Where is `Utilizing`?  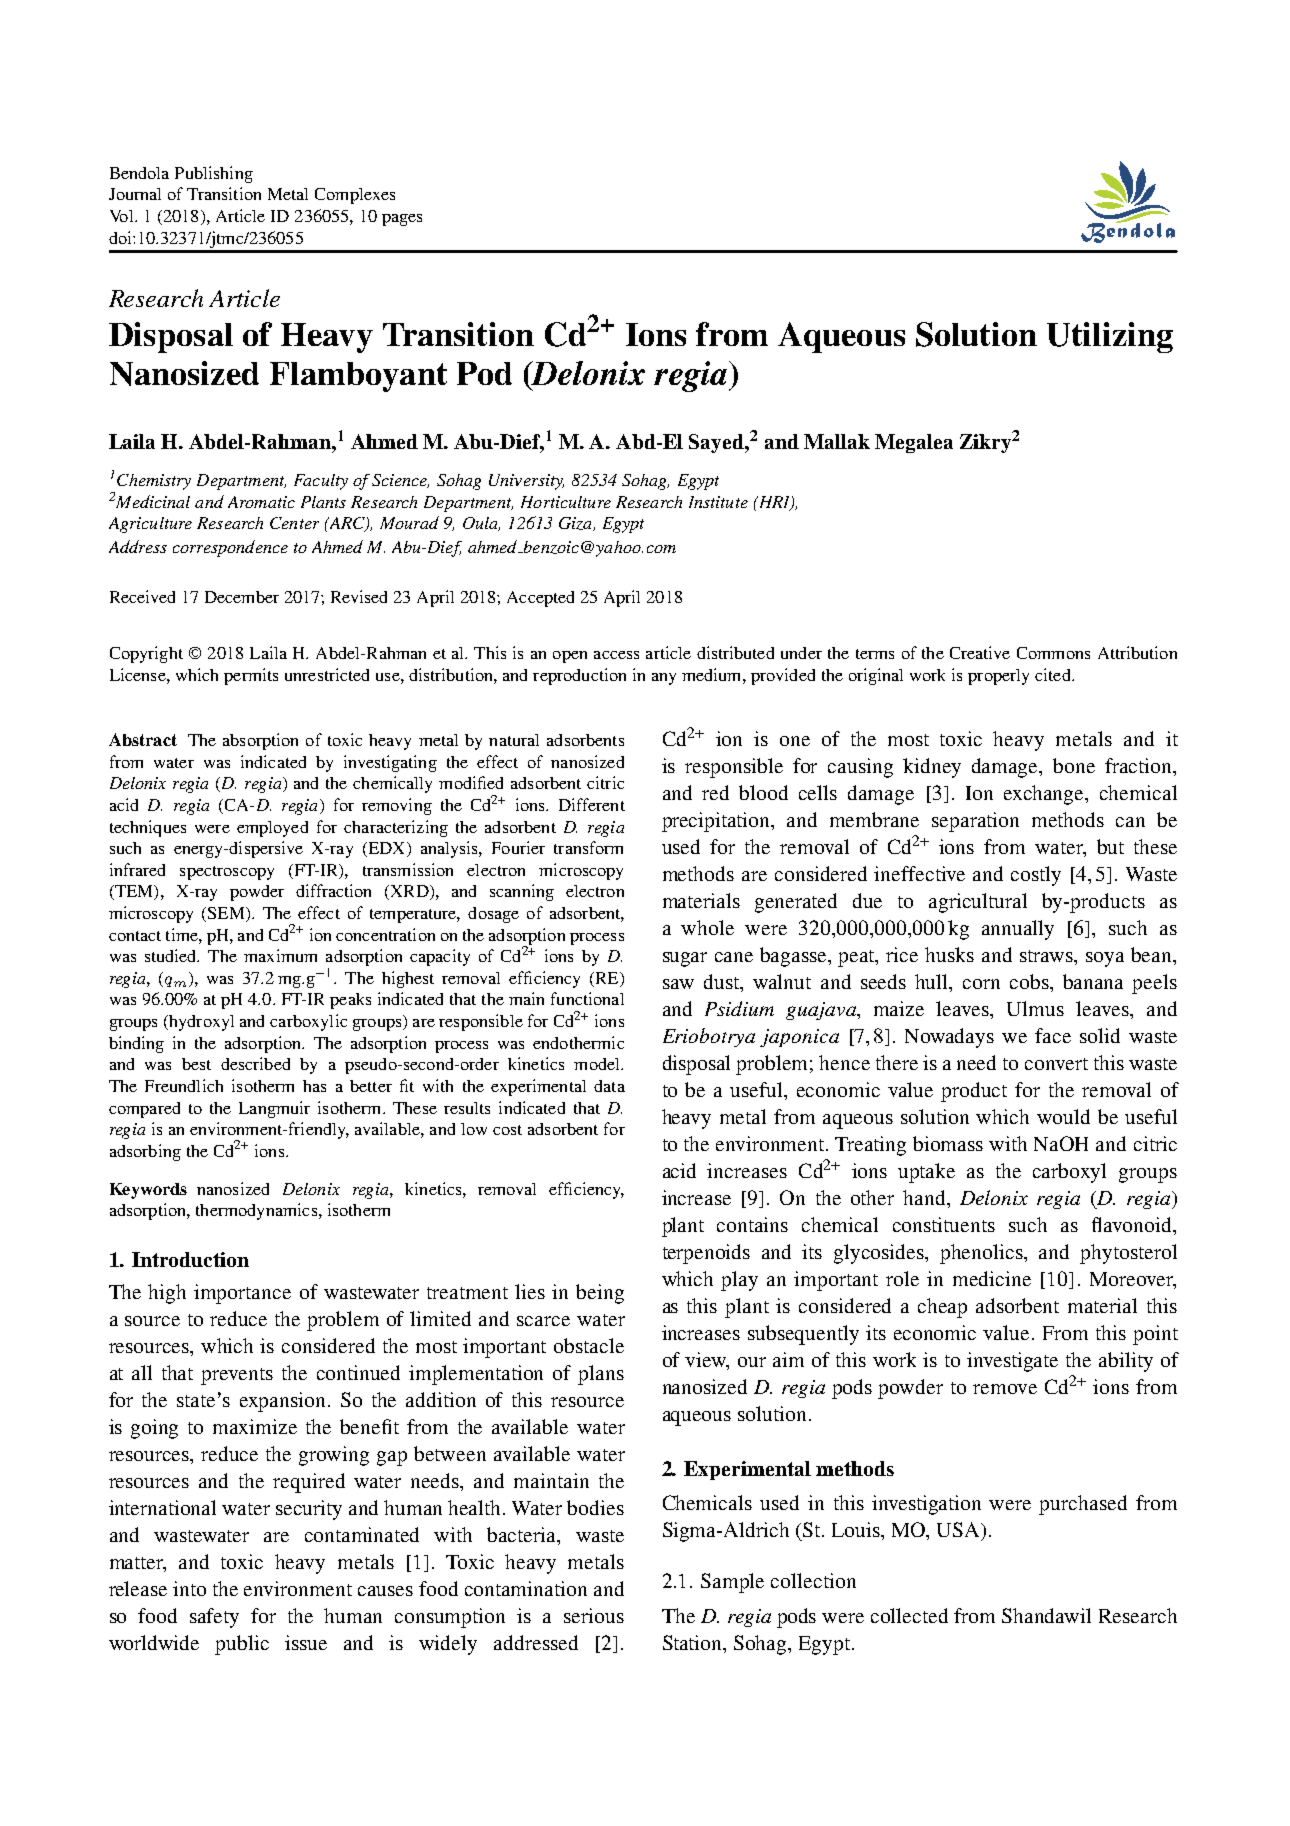 Utilizing is located at coordinates (1110, 337).
